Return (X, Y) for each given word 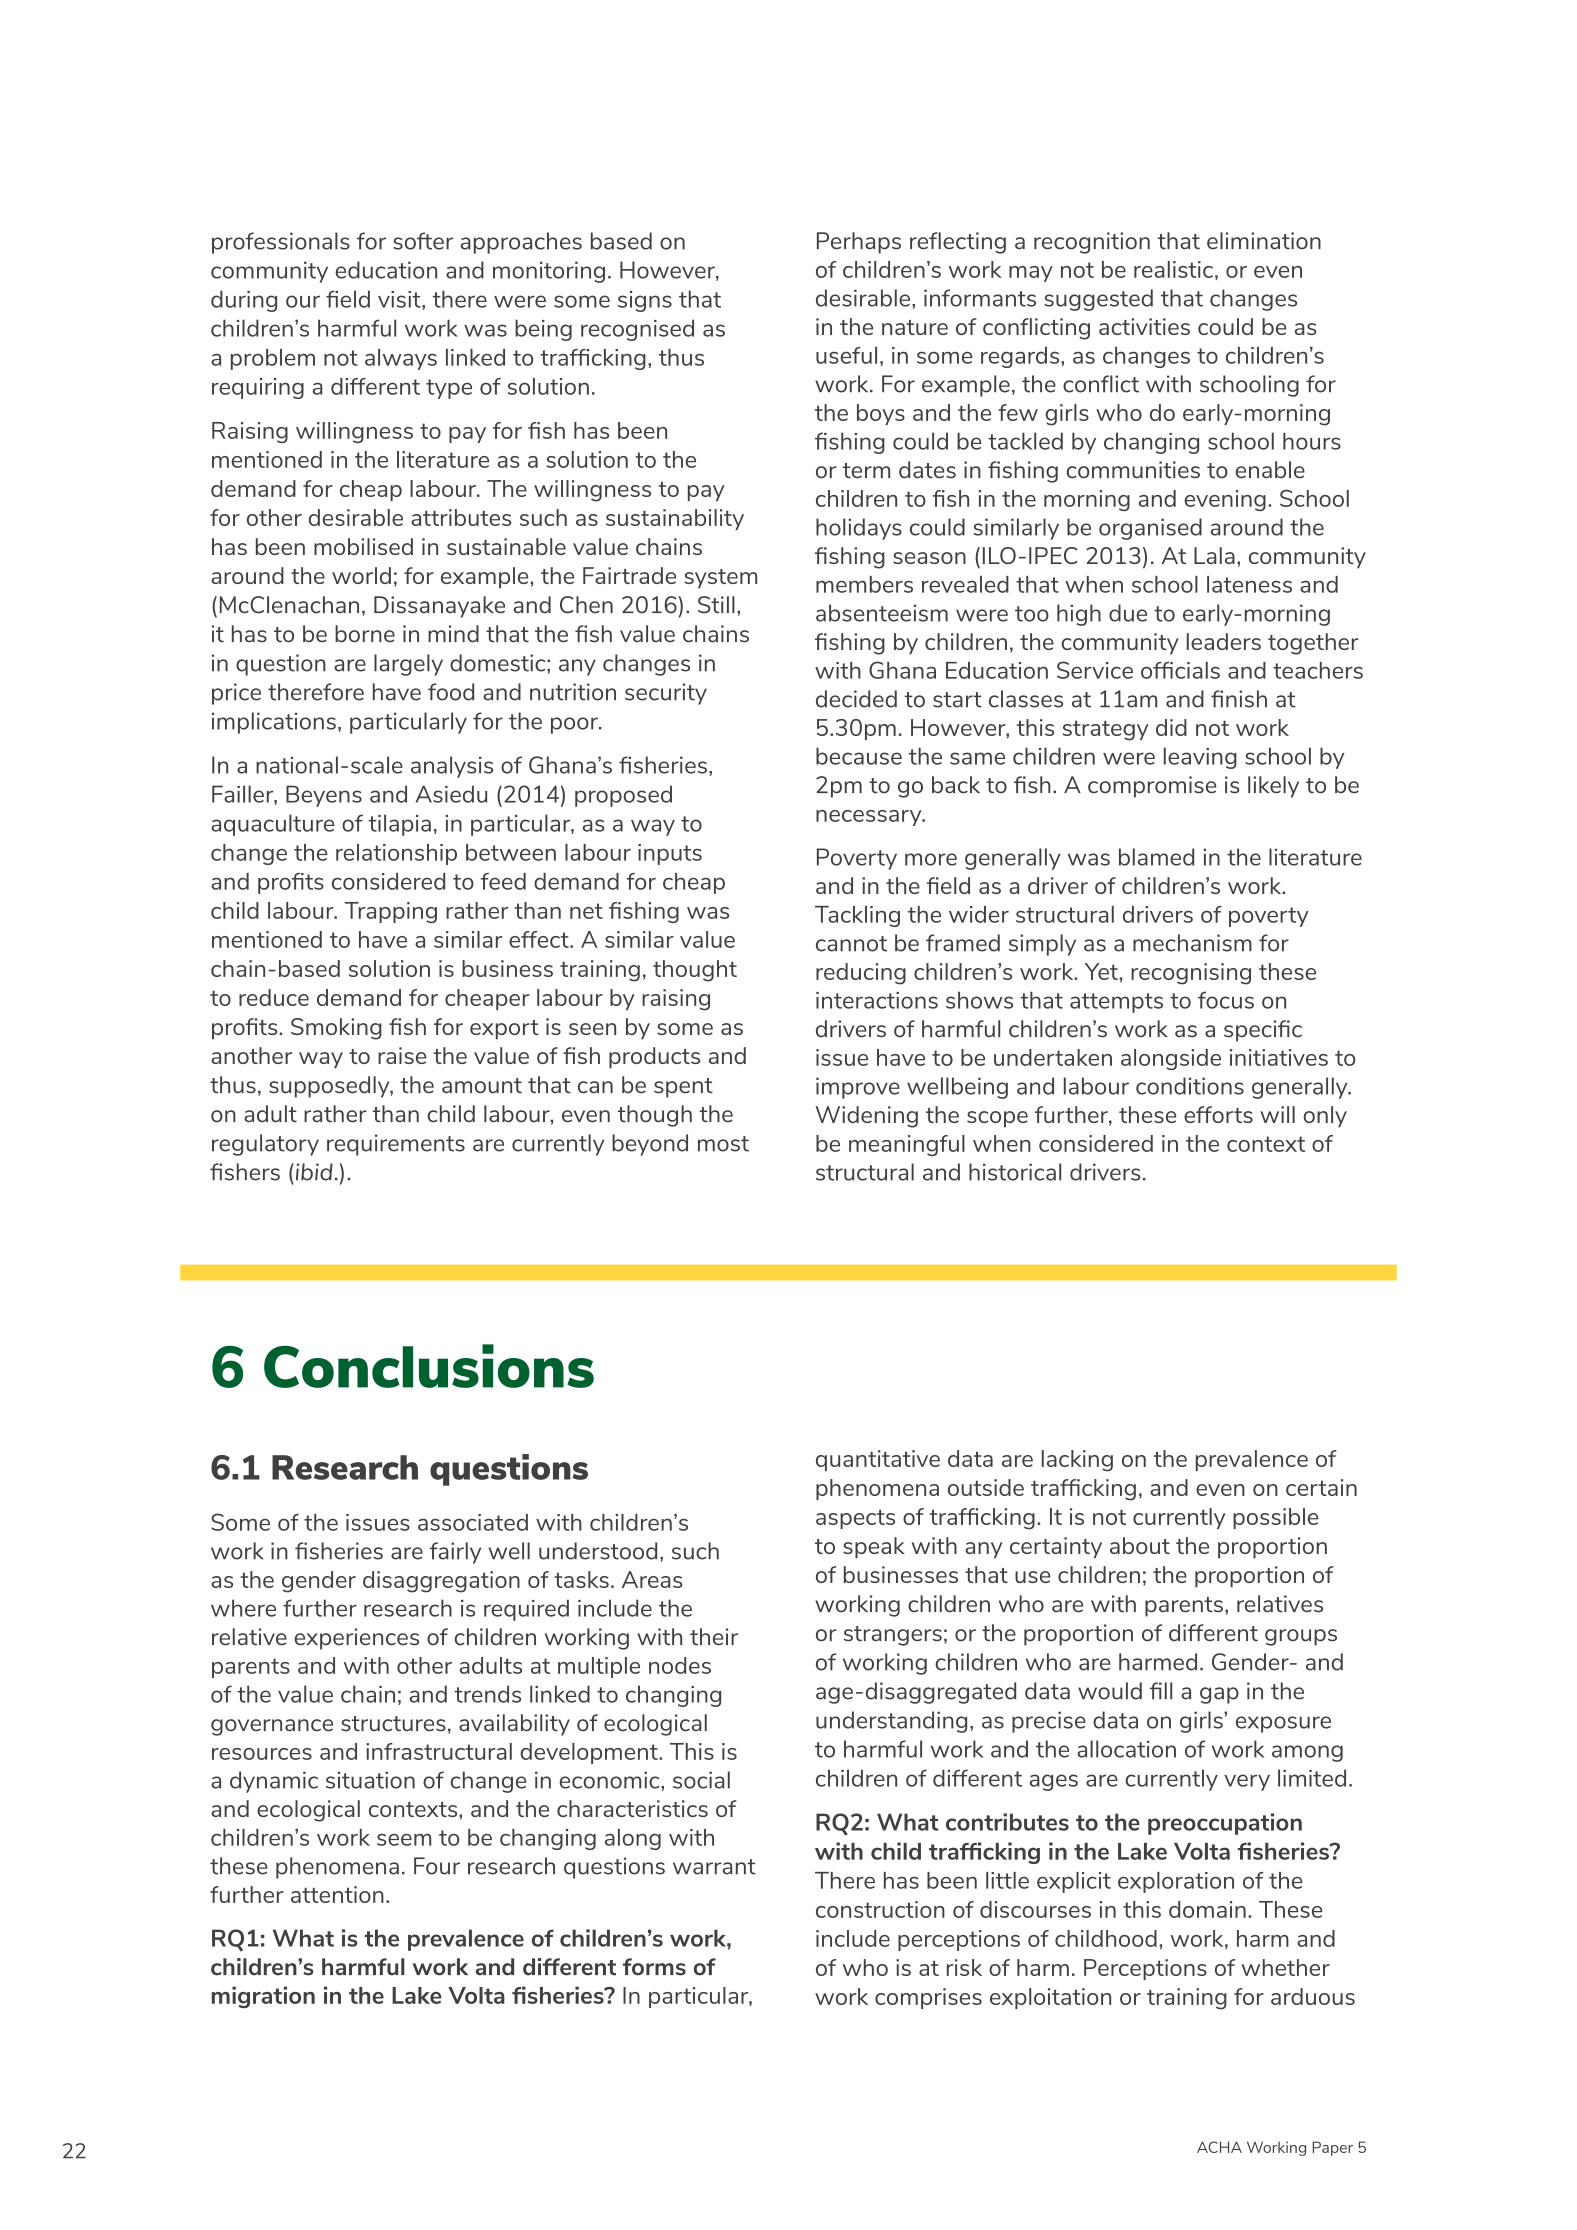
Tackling (857, 916)
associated (473, 1522)
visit (400, 299)
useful (846, 355)
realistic (1173, 269)
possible (1275, 1518)
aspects (855, 1519)
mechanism (1192, 943)
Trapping (391, 912)
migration (263, 1997)
